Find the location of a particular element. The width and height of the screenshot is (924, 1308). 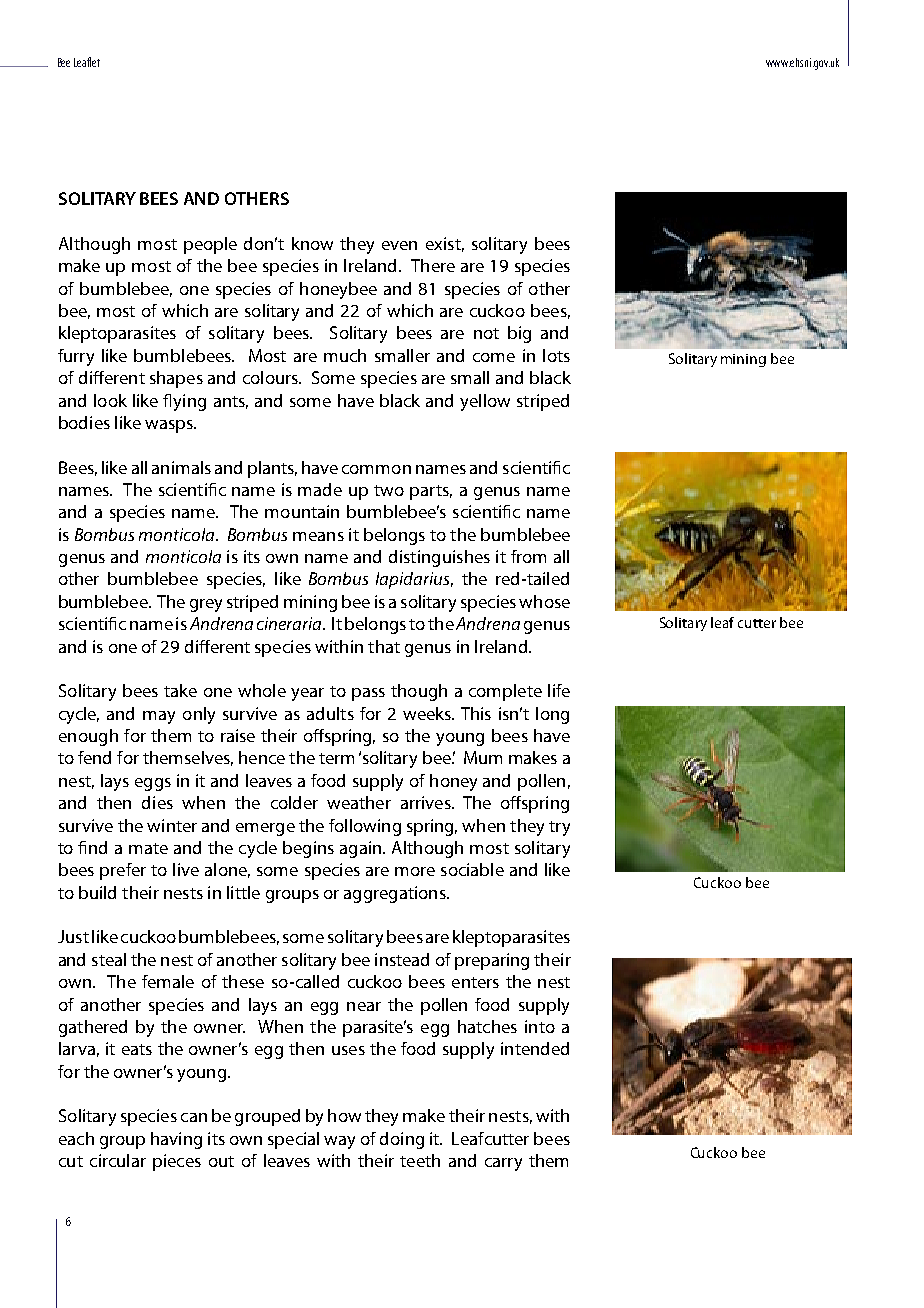

carry is located at coordinates (503, 1164).
